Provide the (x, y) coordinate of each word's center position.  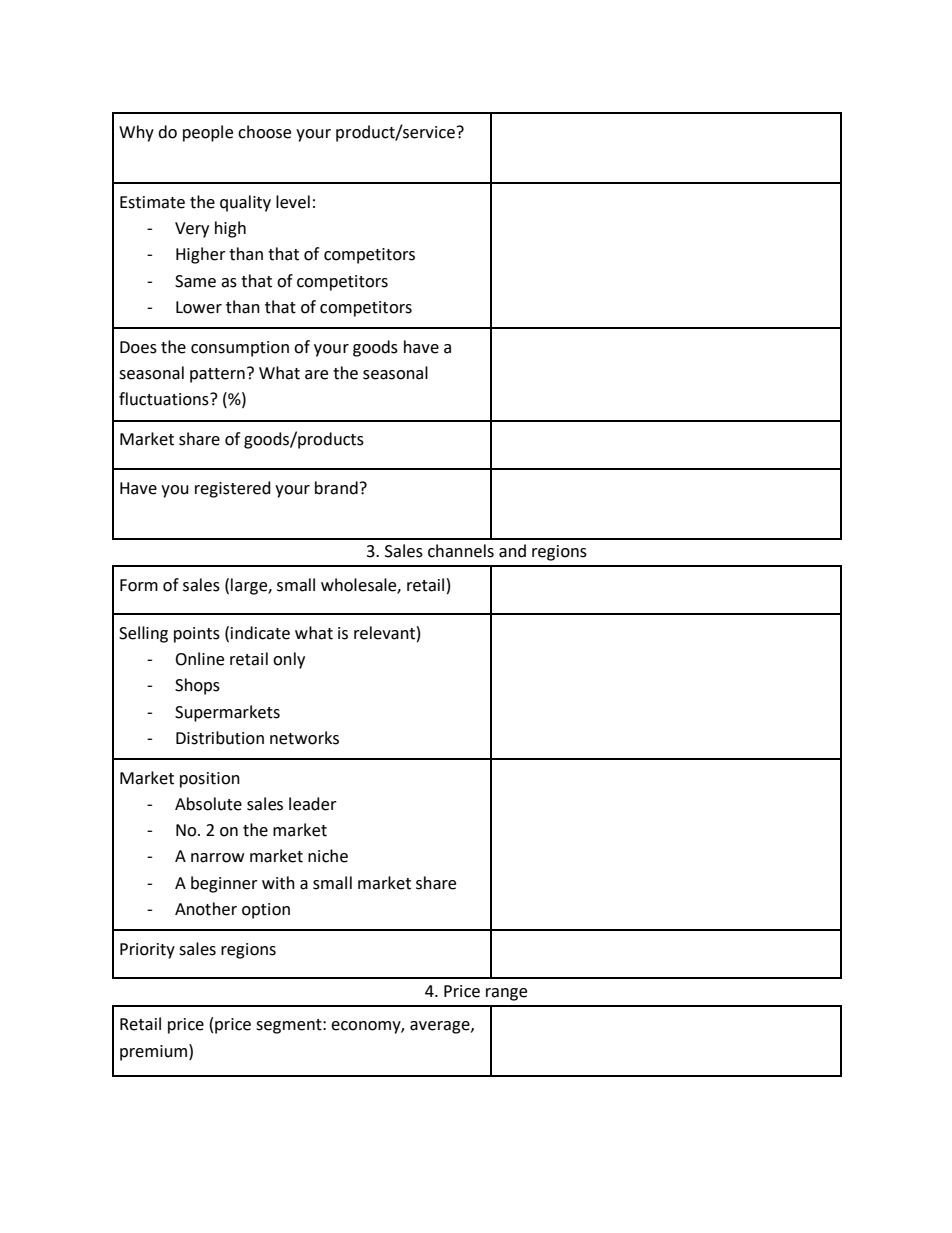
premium (155, 1052)
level (293, 202)
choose (264, 132)
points (197, 635)
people (208, 133)
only (289, 660)
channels (461, 551)
